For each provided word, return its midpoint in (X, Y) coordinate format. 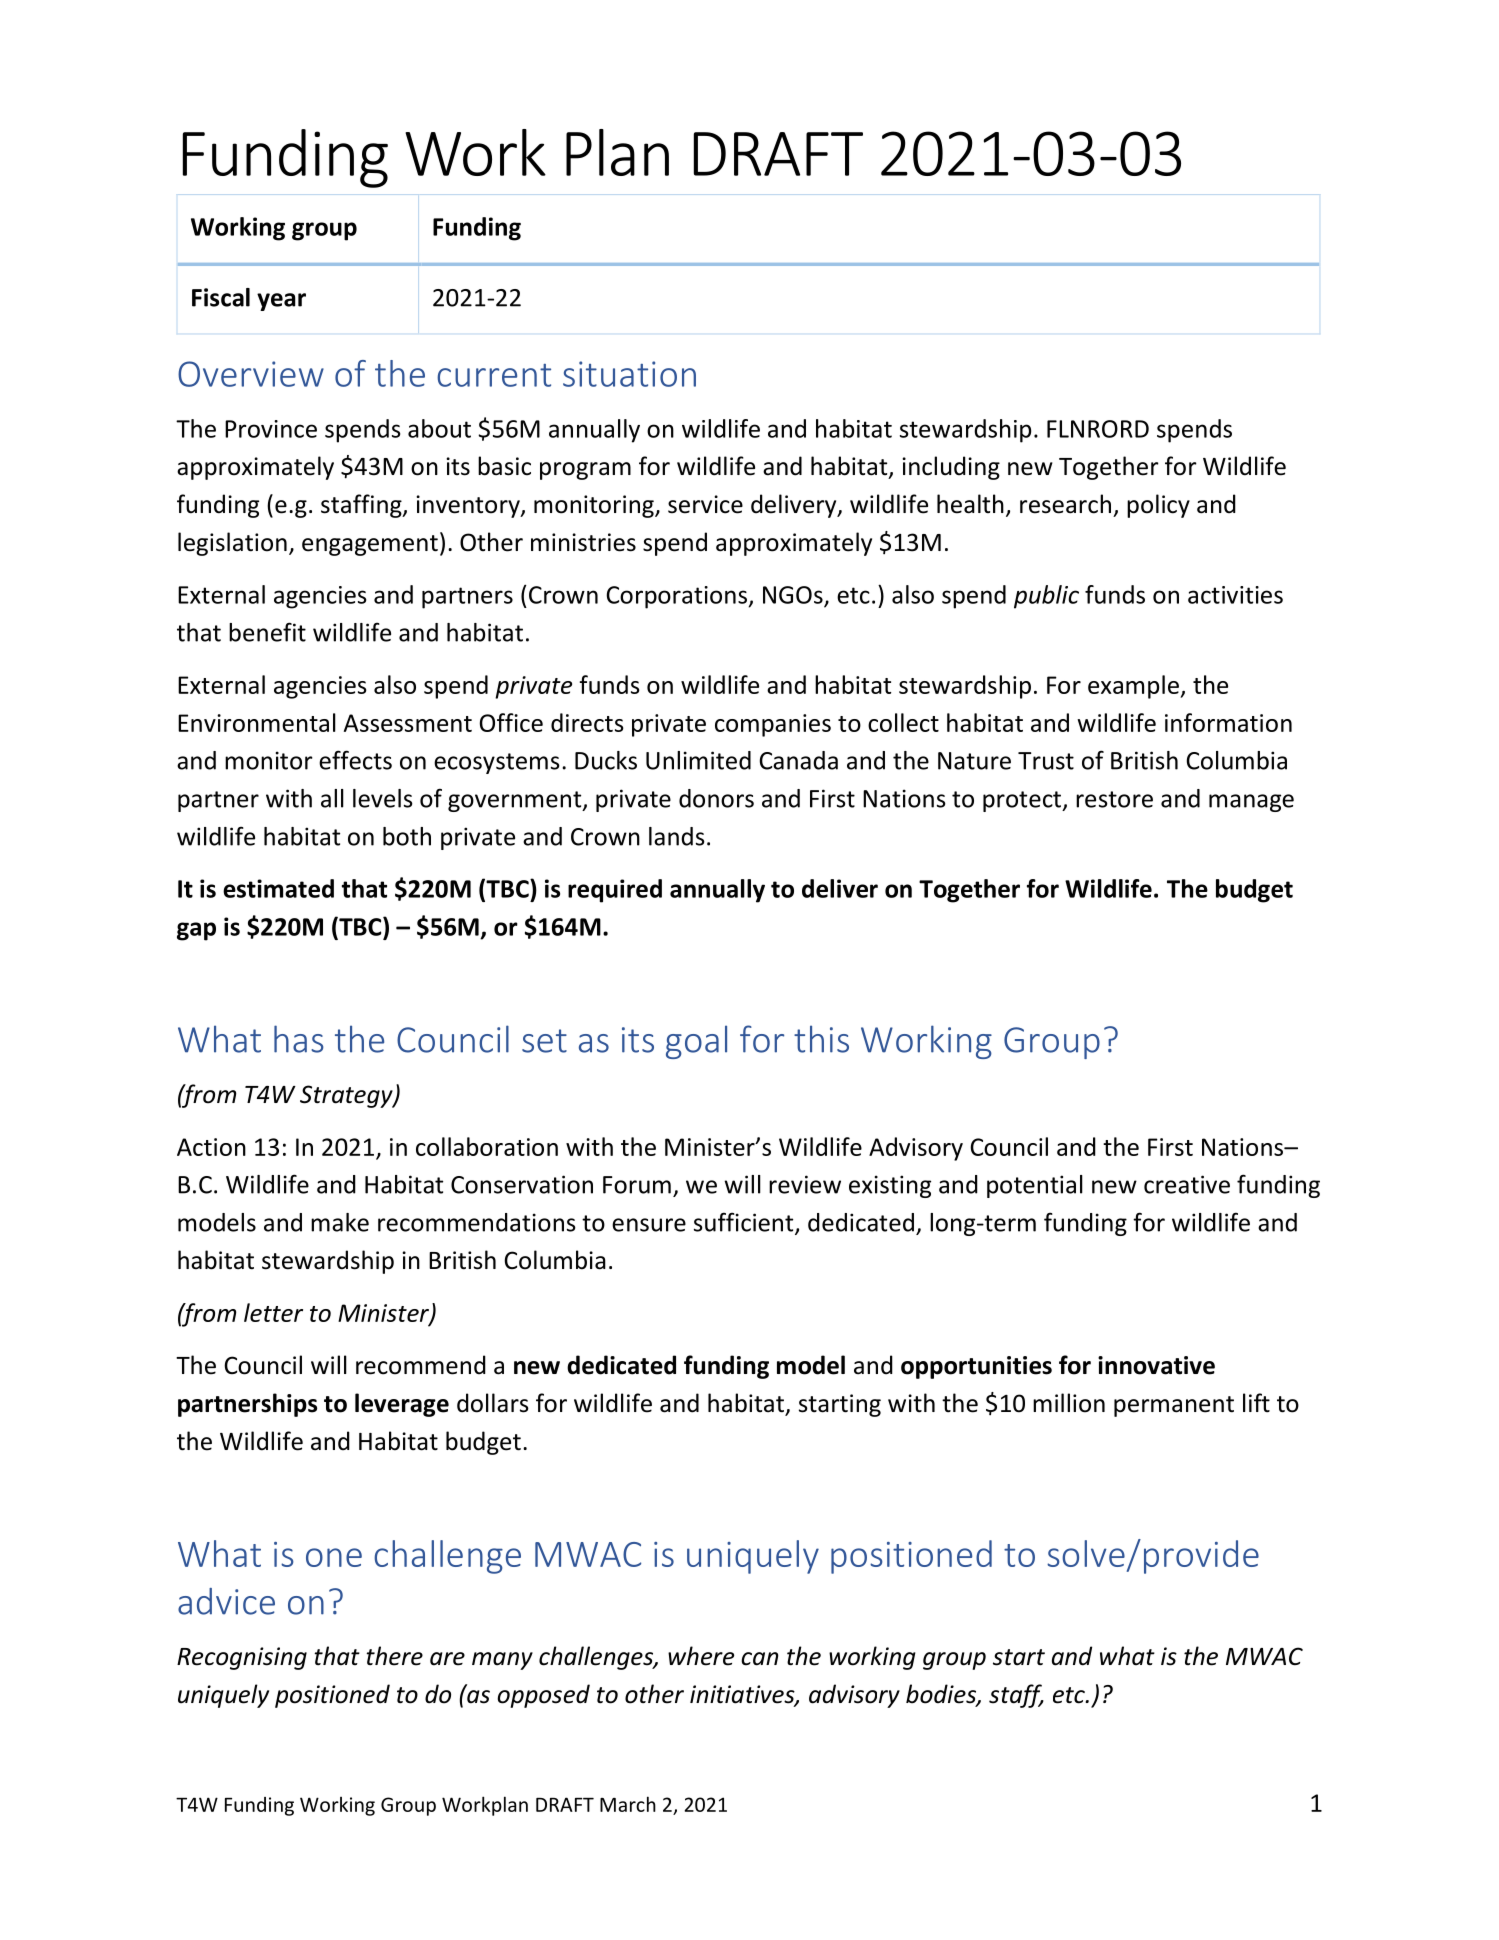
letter (273, 1312)
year (281, 302)
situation (629, 374)
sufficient (745, 1223)
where (701, 1656)
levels (383, 798)
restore (1114, 799)
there (394, 1656)
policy (1158, 506)
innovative (1156, 1365)
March (628, 1804)
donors (716, 798)
